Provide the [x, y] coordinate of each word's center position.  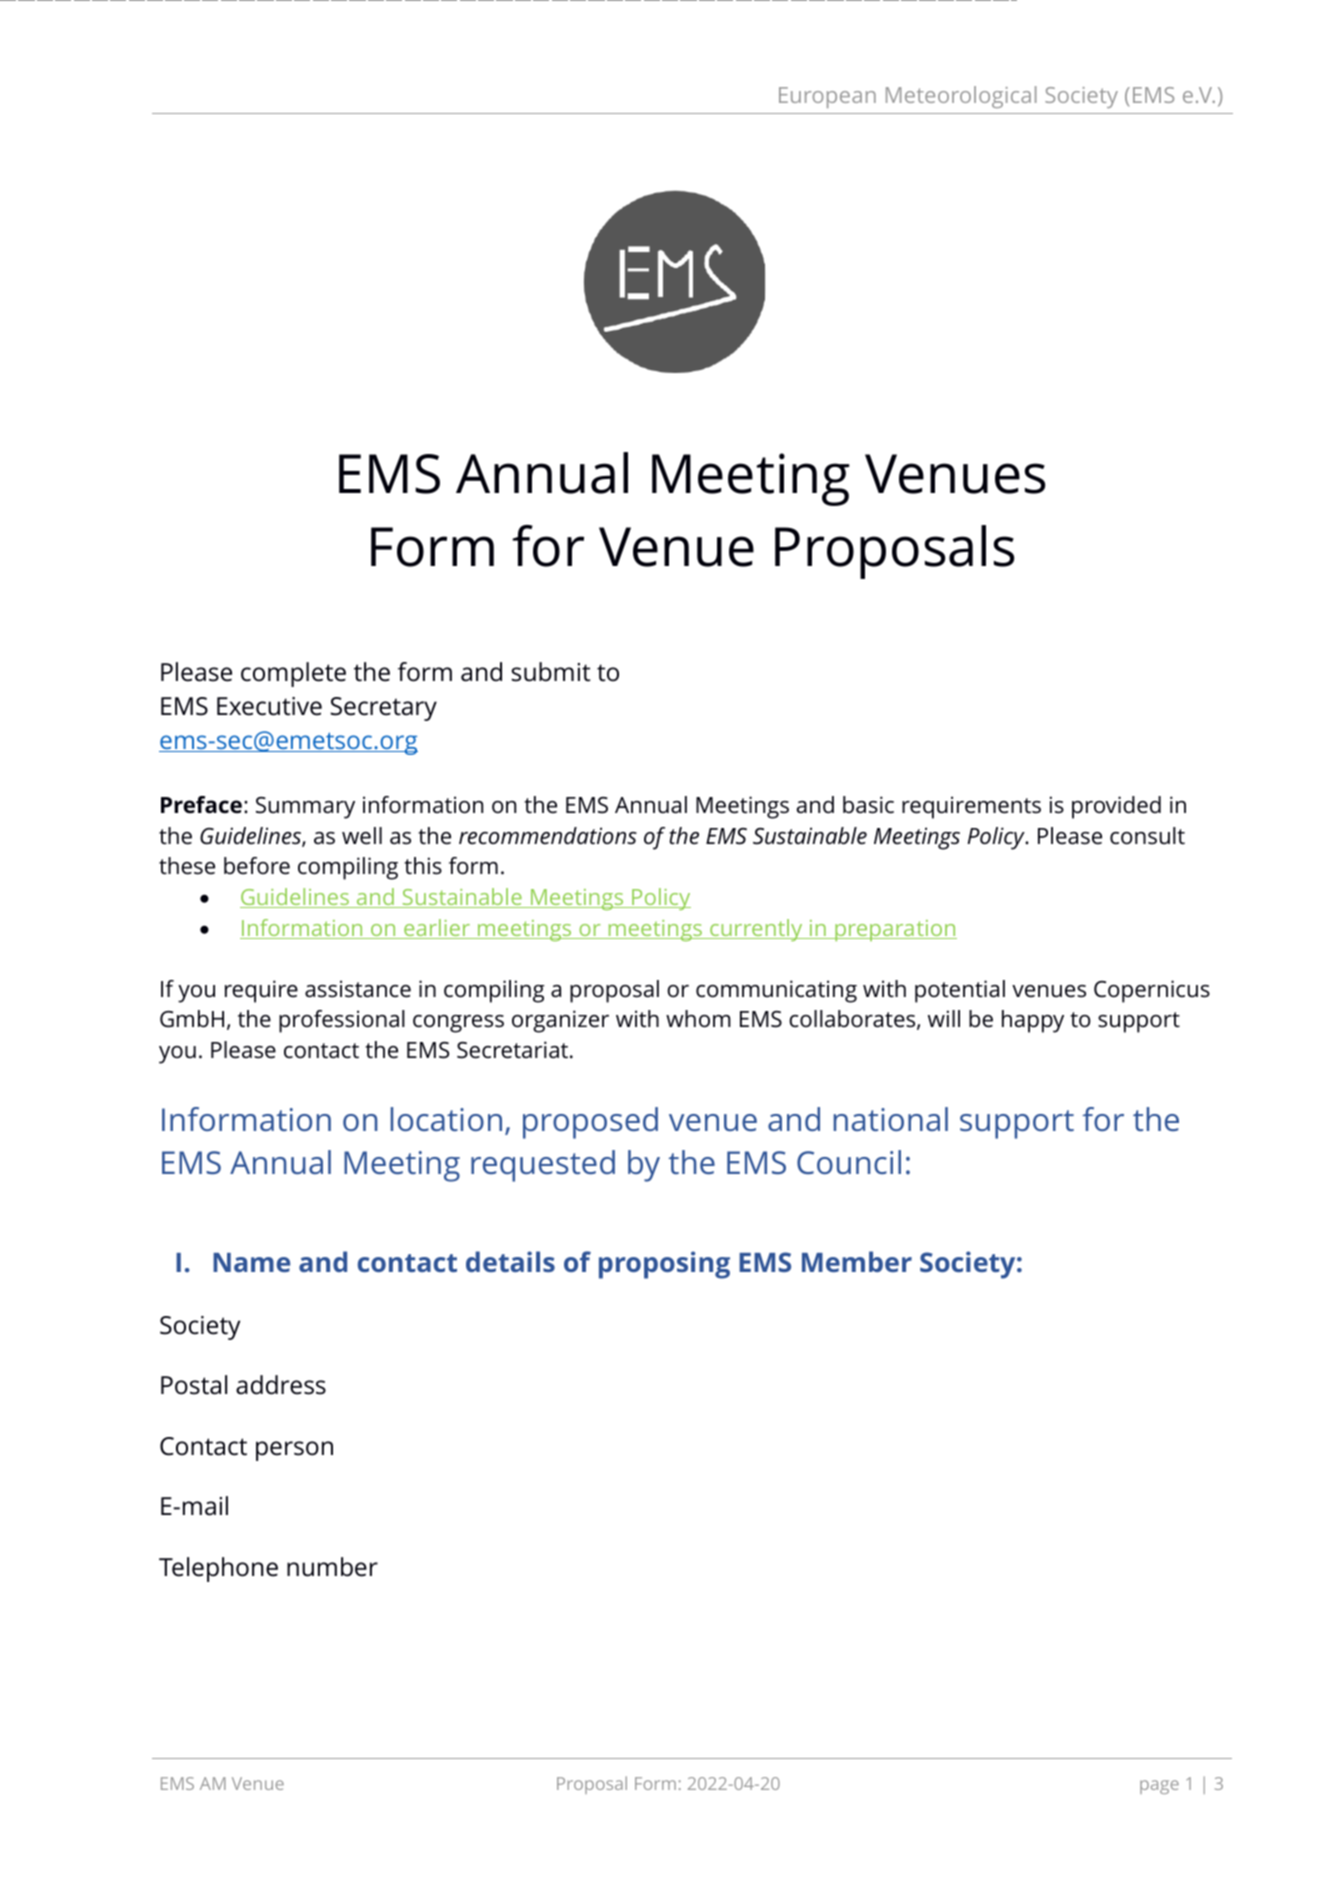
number [332, 1567]
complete [293, 674]
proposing [664, 1265]
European [827, 97]
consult [1147, 836]
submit [551, 672]
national [891, 1119]
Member [857, 1261]
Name [251, 1262]
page [1159, 1787]
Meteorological [961, 97]
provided [1116, 807]
